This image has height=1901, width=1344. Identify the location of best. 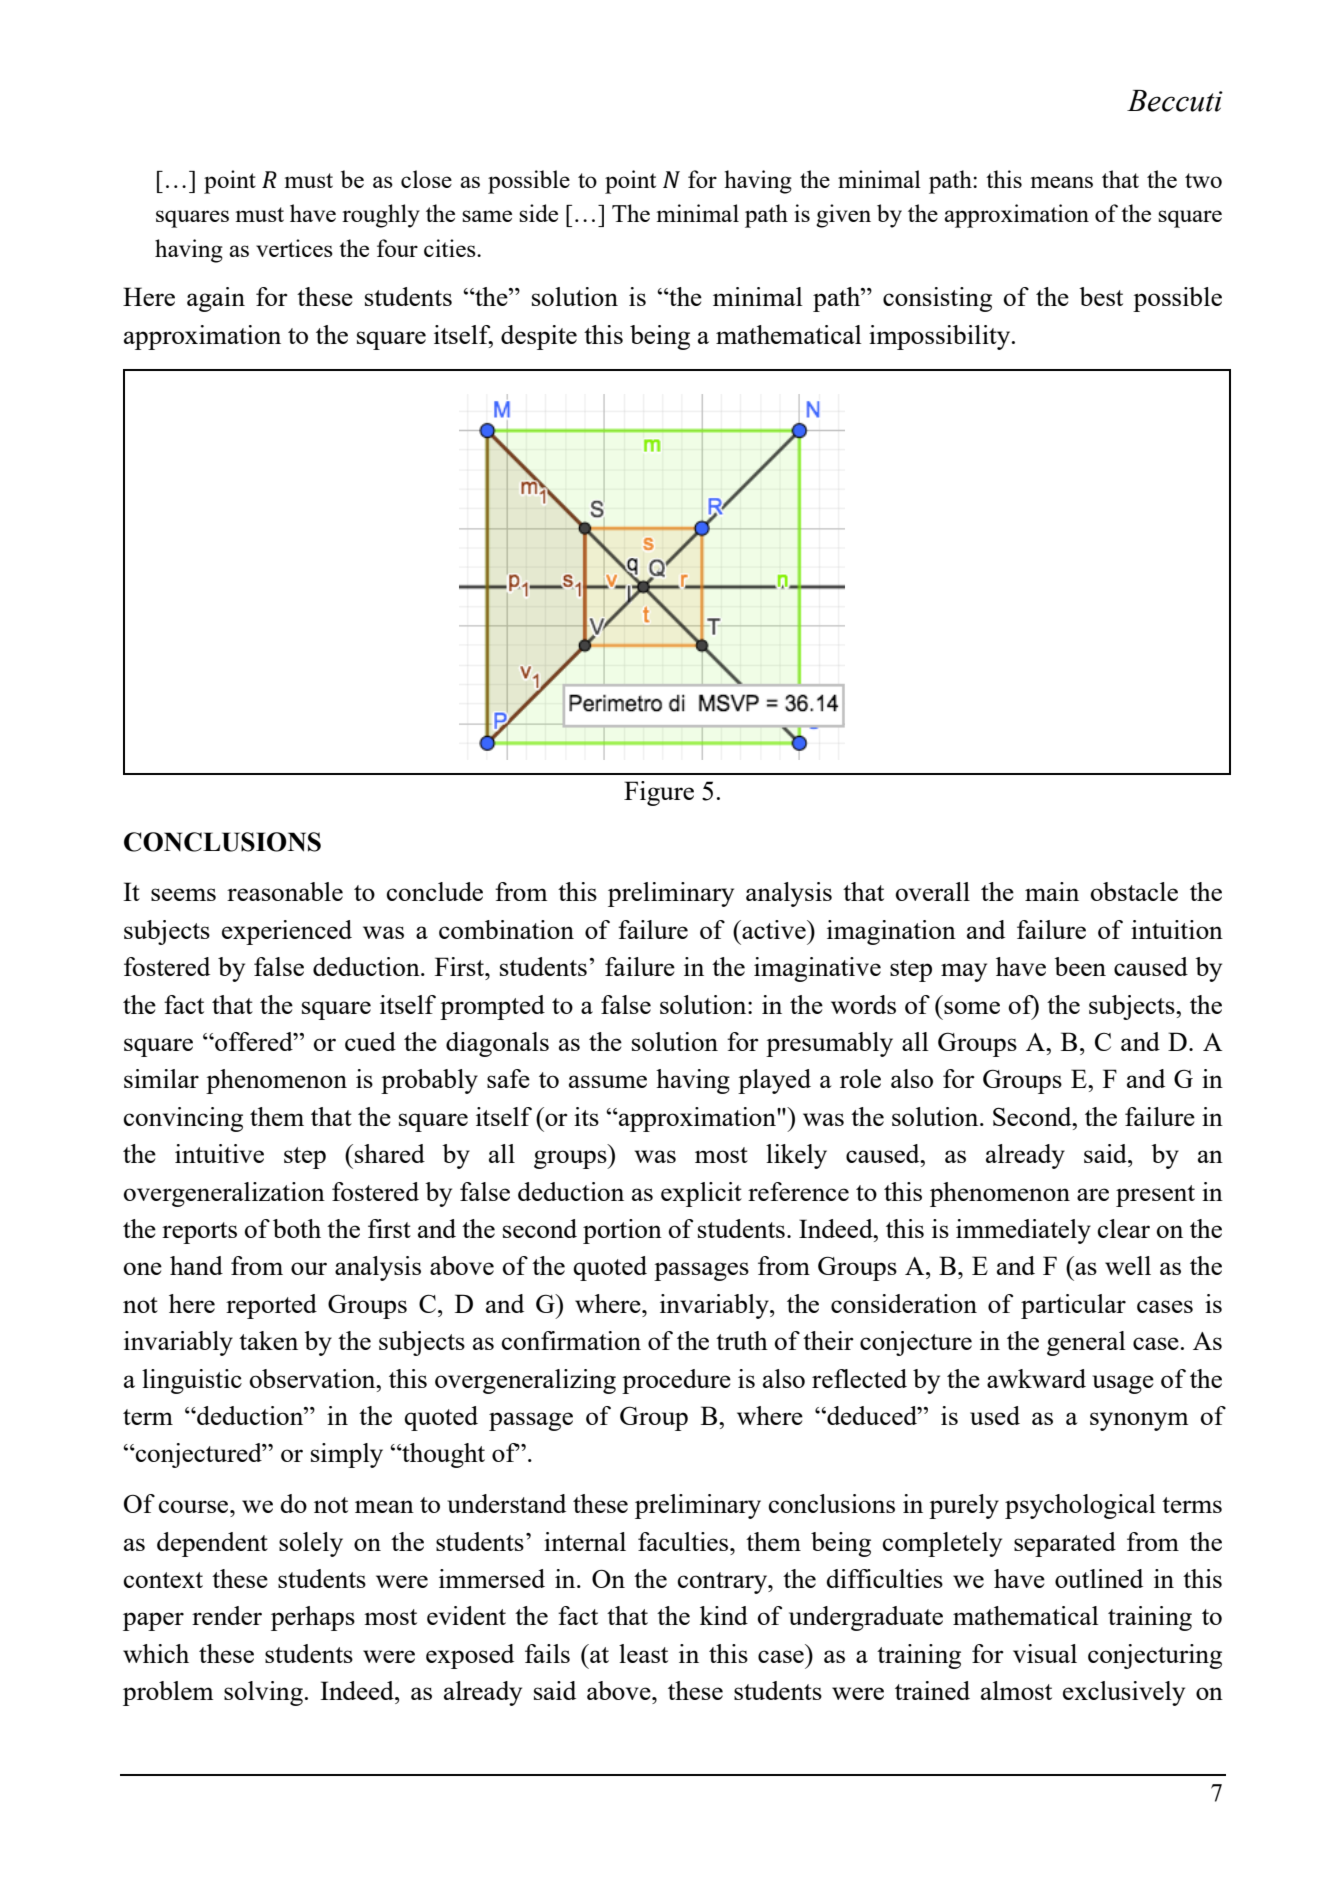
(1101, 296).
